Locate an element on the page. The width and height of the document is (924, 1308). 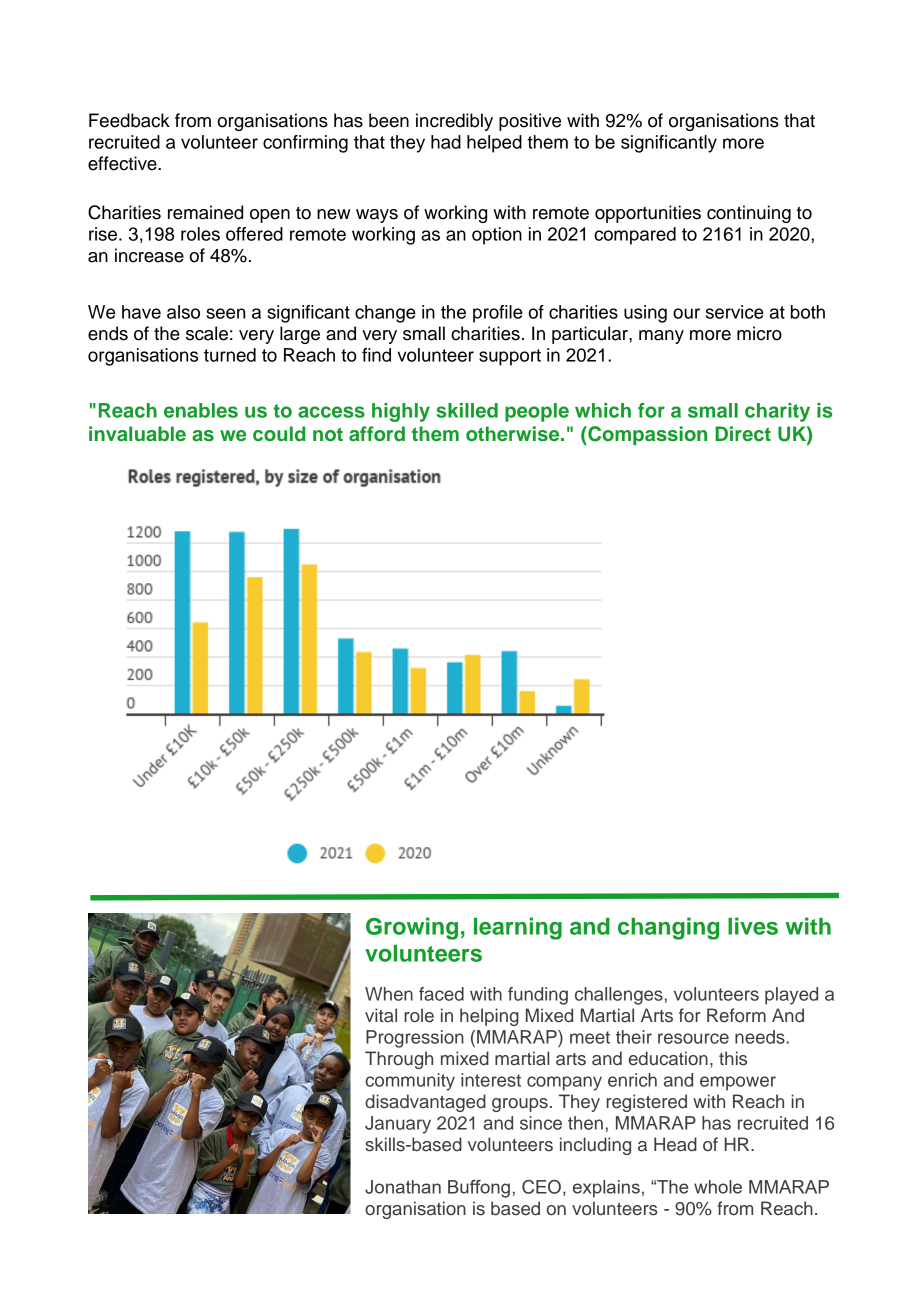
effective is located at coordinates (123, 163).
